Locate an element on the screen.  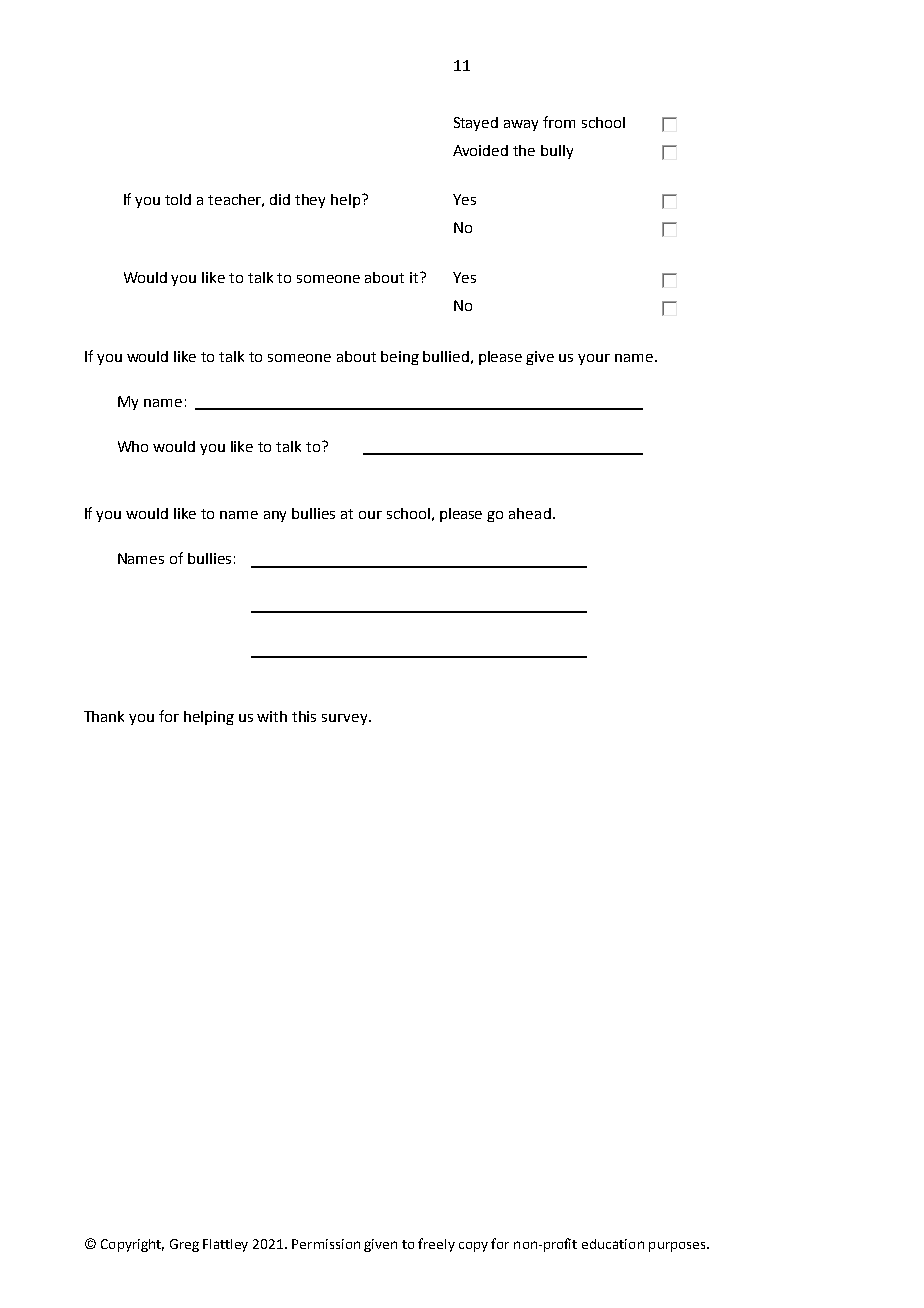
told is located at coordinates (178, 199).
